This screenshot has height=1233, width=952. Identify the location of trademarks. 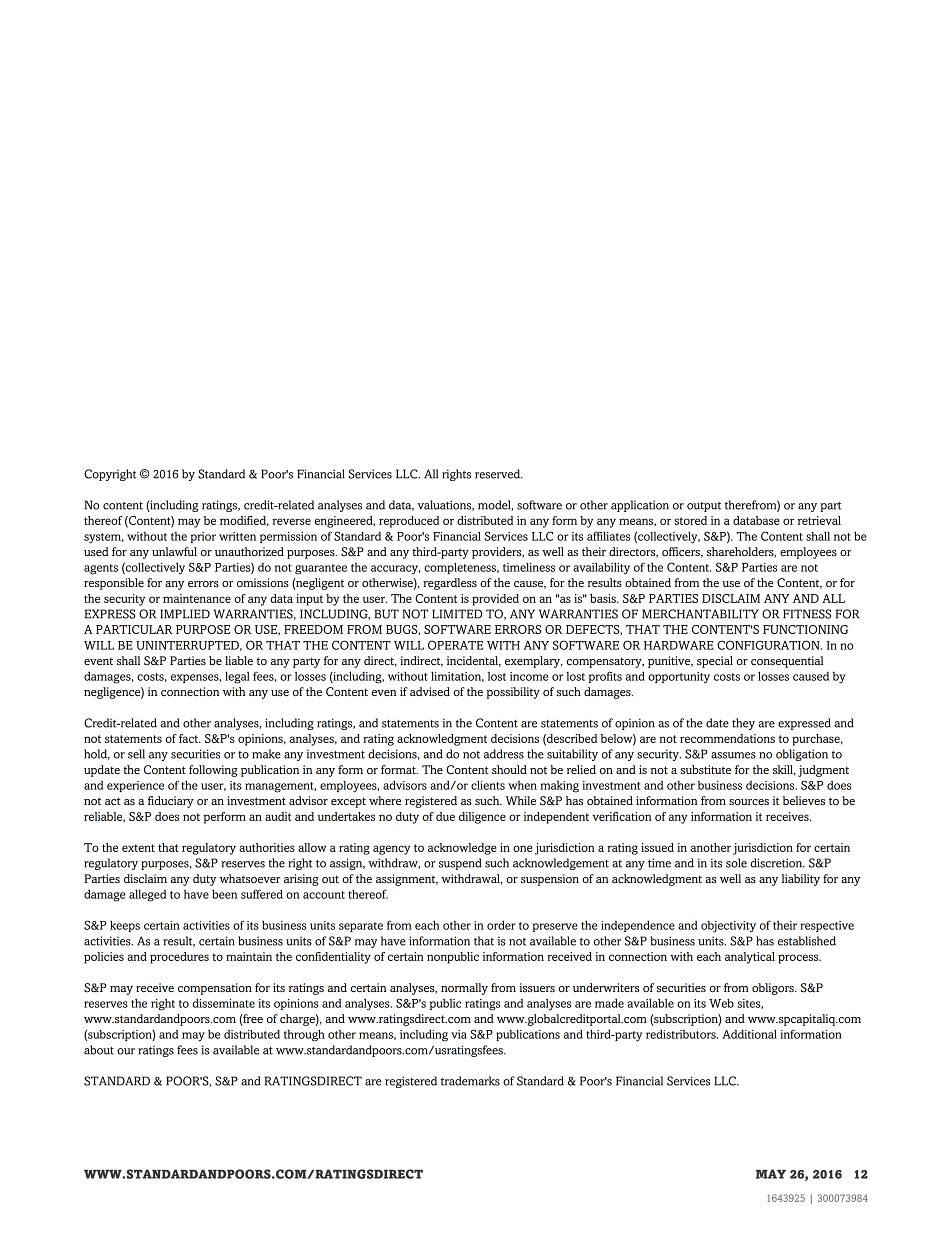
(470, 1081).
